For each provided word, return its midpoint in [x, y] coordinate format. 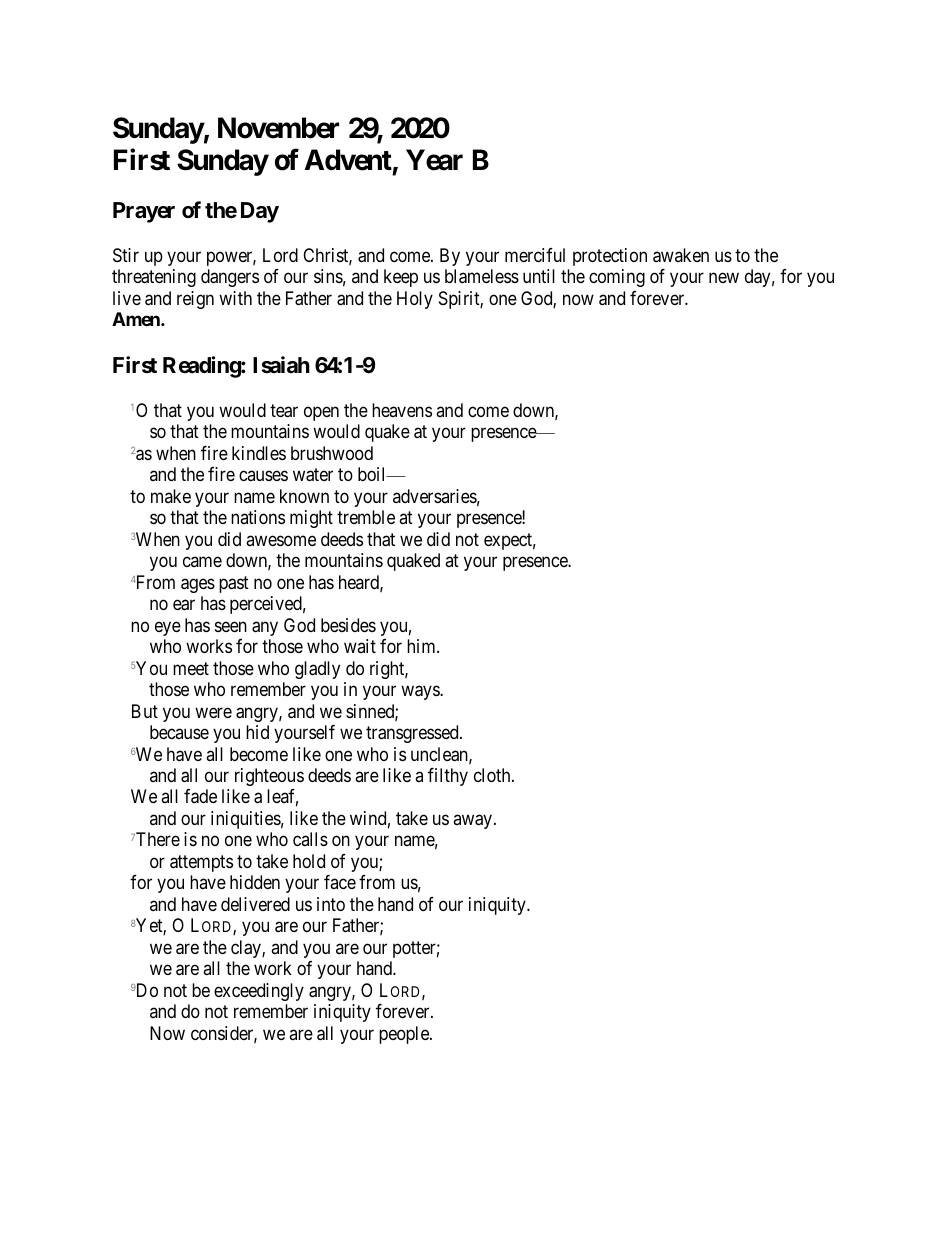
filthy [448, 777]
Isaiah [281, 365]
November [278, 128]
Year [434, 160]
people [405, 1035]
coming [617, 278]
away [474, 821]
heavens [402, 410]
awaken [681, 255]
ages [198, 585]
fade [200, 796]
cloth [493, 775]
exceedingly [259, 992]
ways [421, 693]
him [422, 646]
